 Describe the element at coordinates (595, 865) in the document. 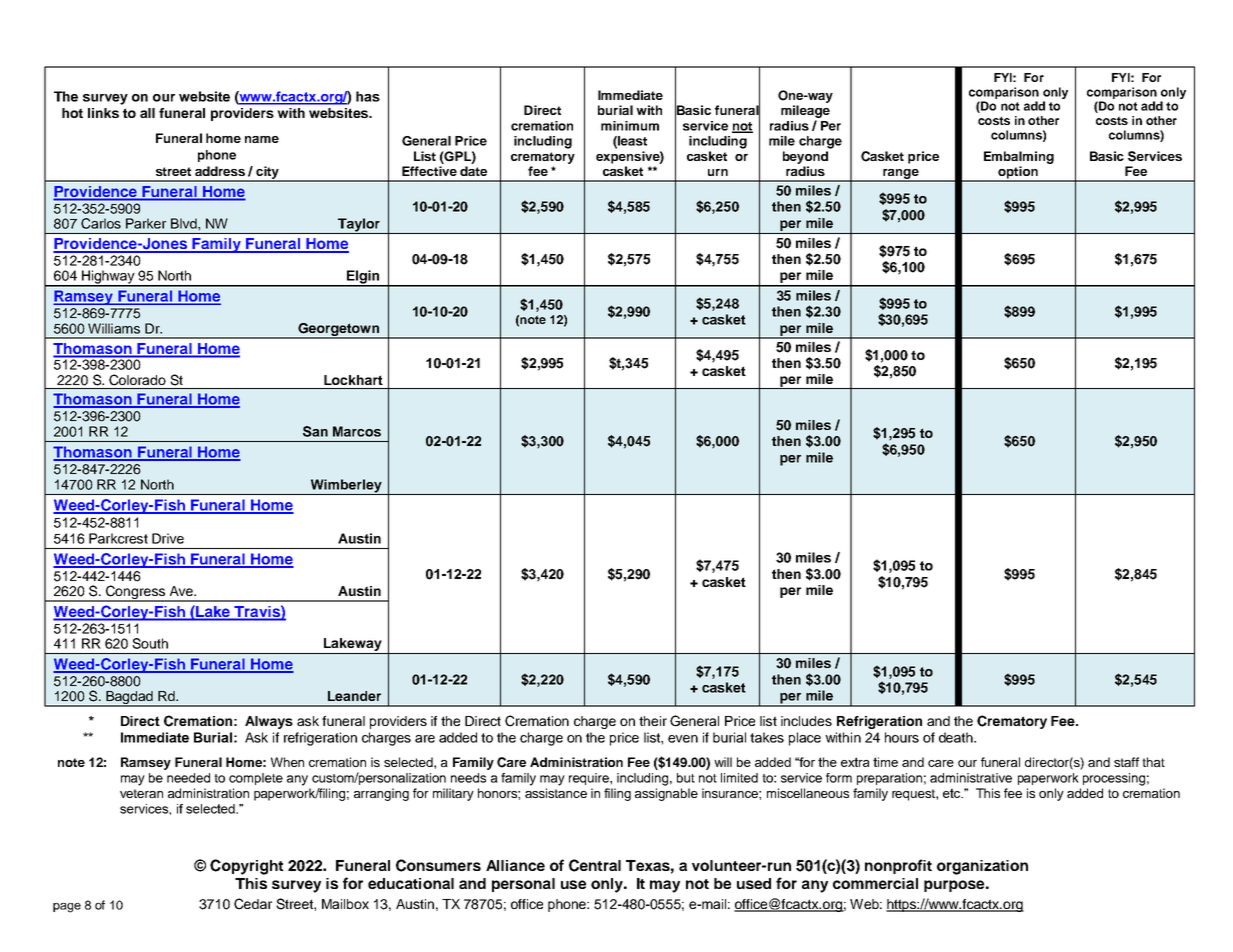

I see `Central` at that location.
